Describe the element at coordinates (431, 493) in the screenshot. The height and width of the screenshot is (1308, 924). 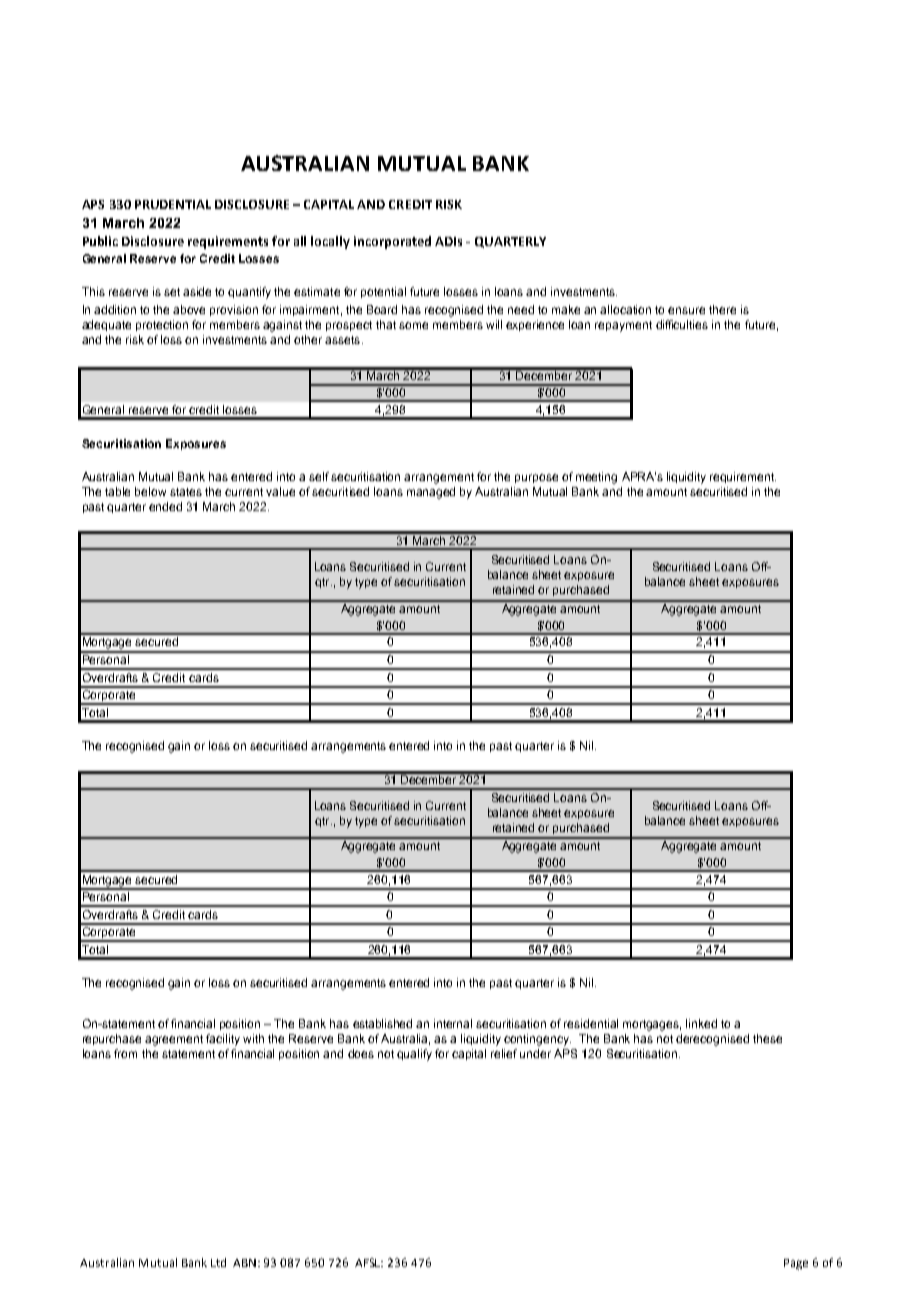
I see `managed` at that location.
